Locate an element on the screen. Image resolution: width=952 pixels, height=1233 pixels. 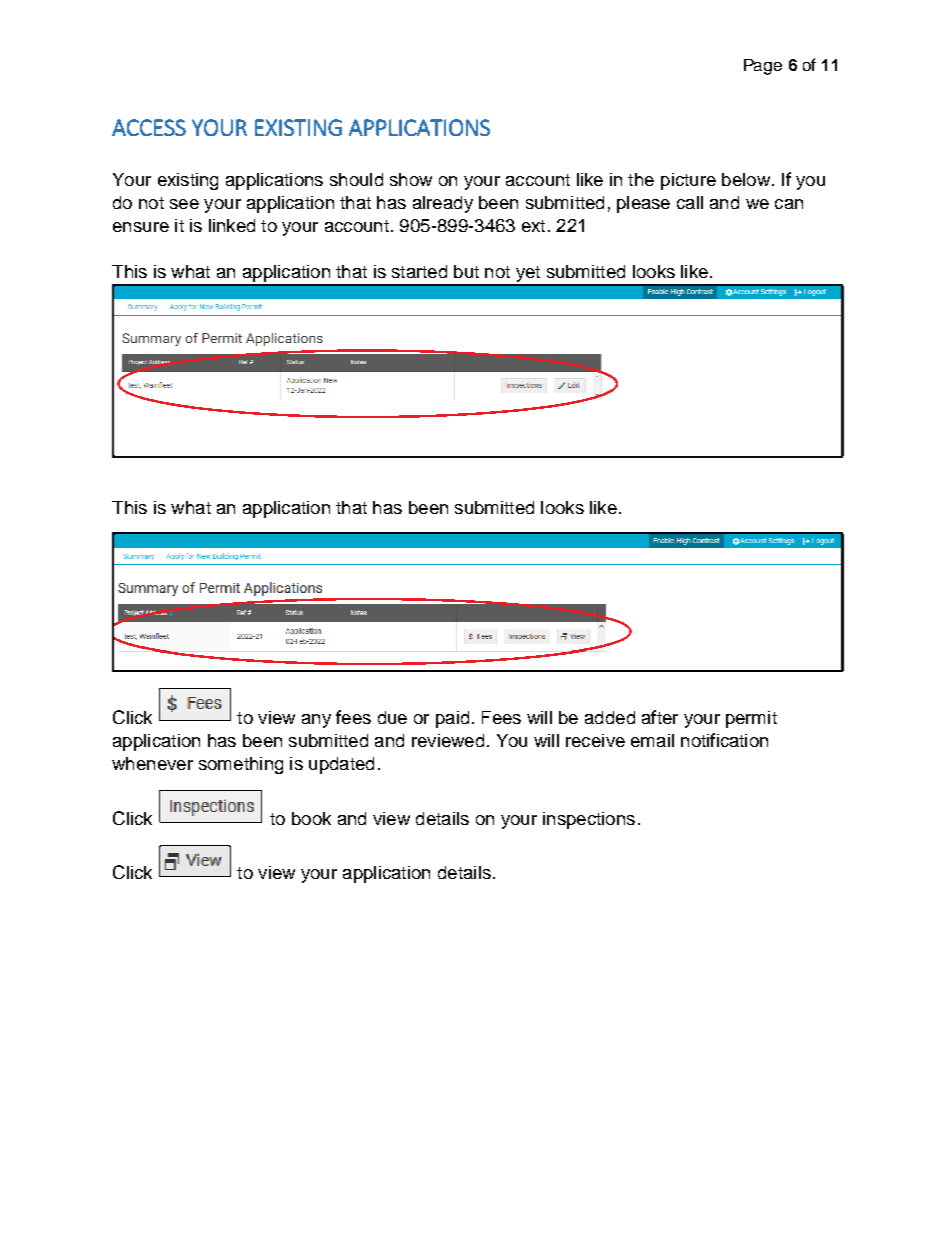
any is located at coordinates (316, 721).
